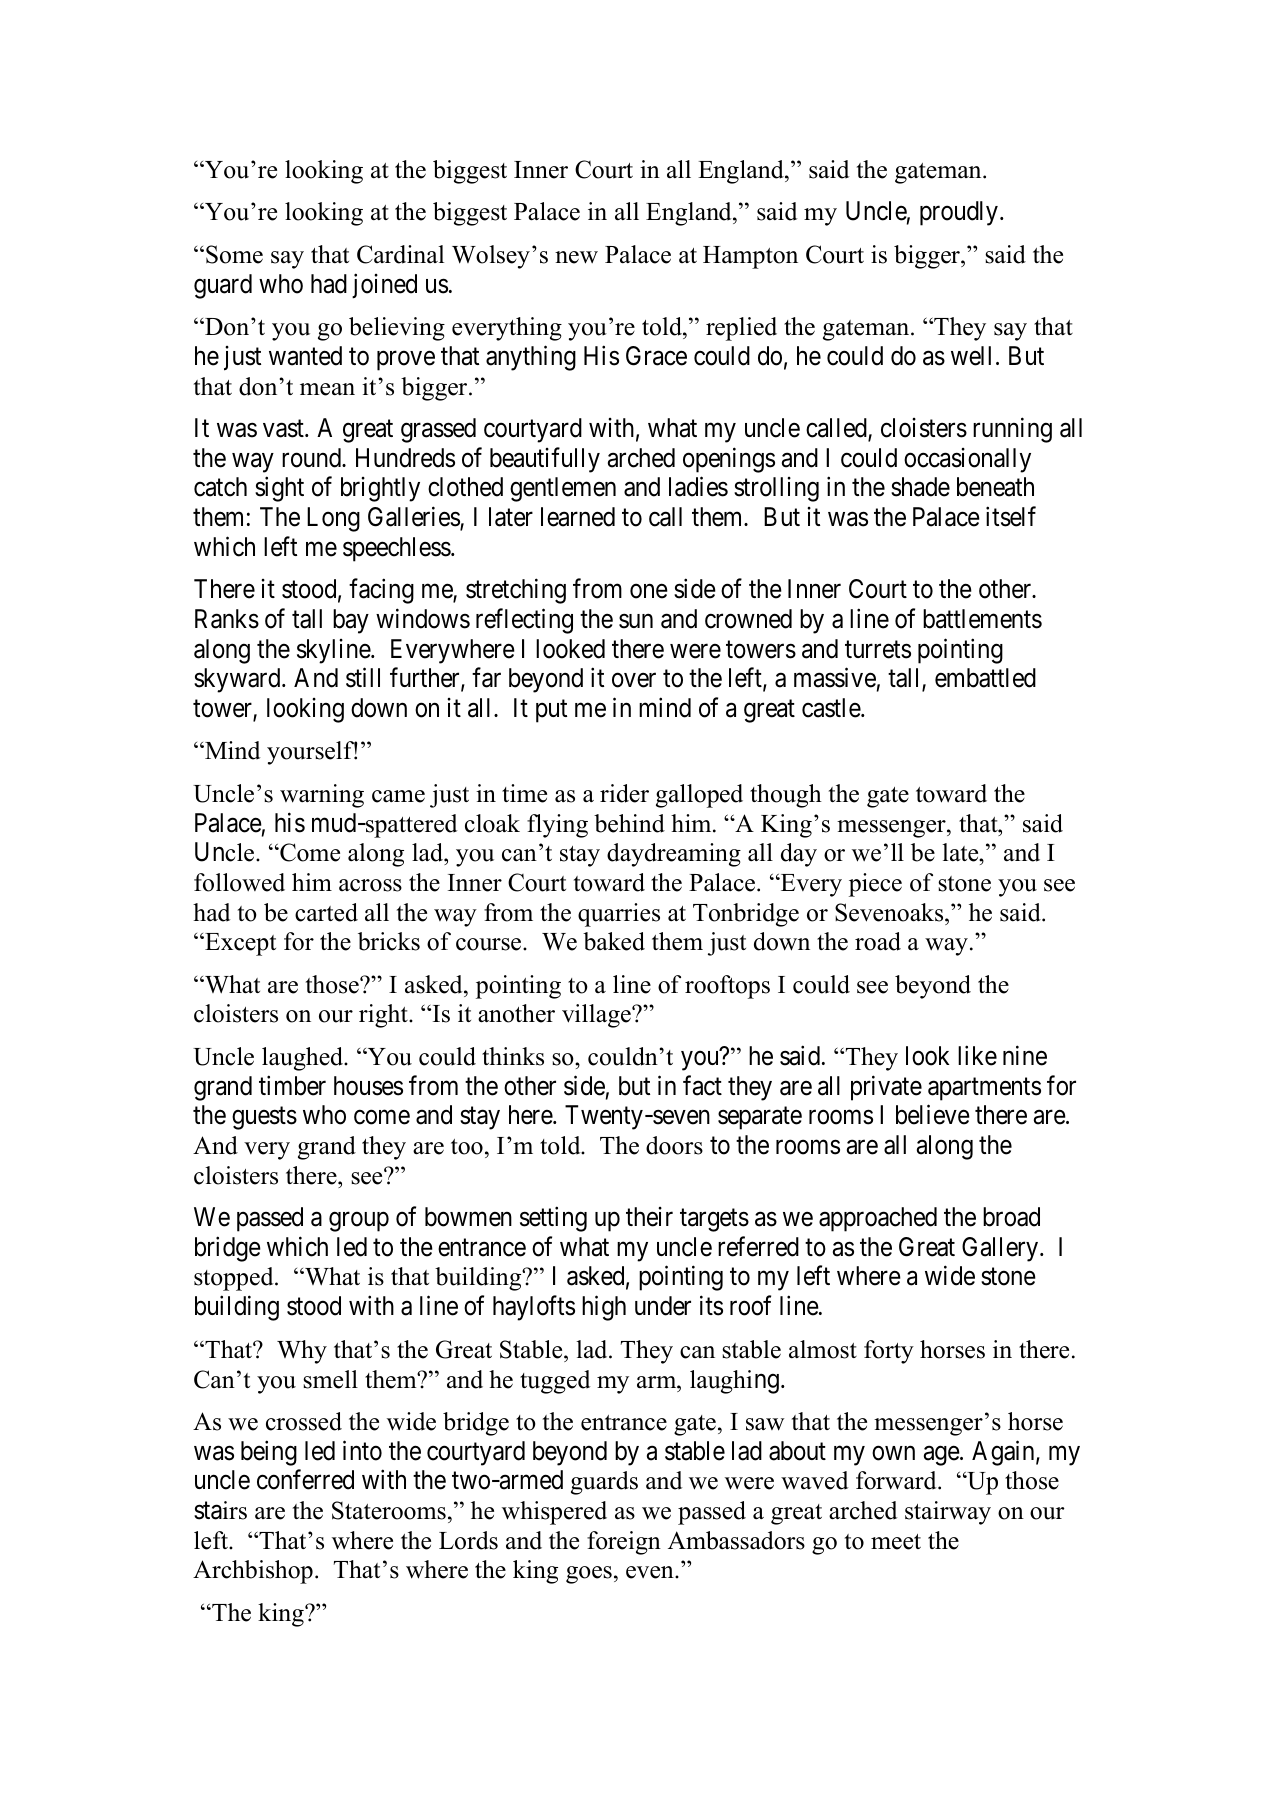  What do you see at coordinates (384, 286) in the document?
I see `joined` at bounding box center [384, 286].
